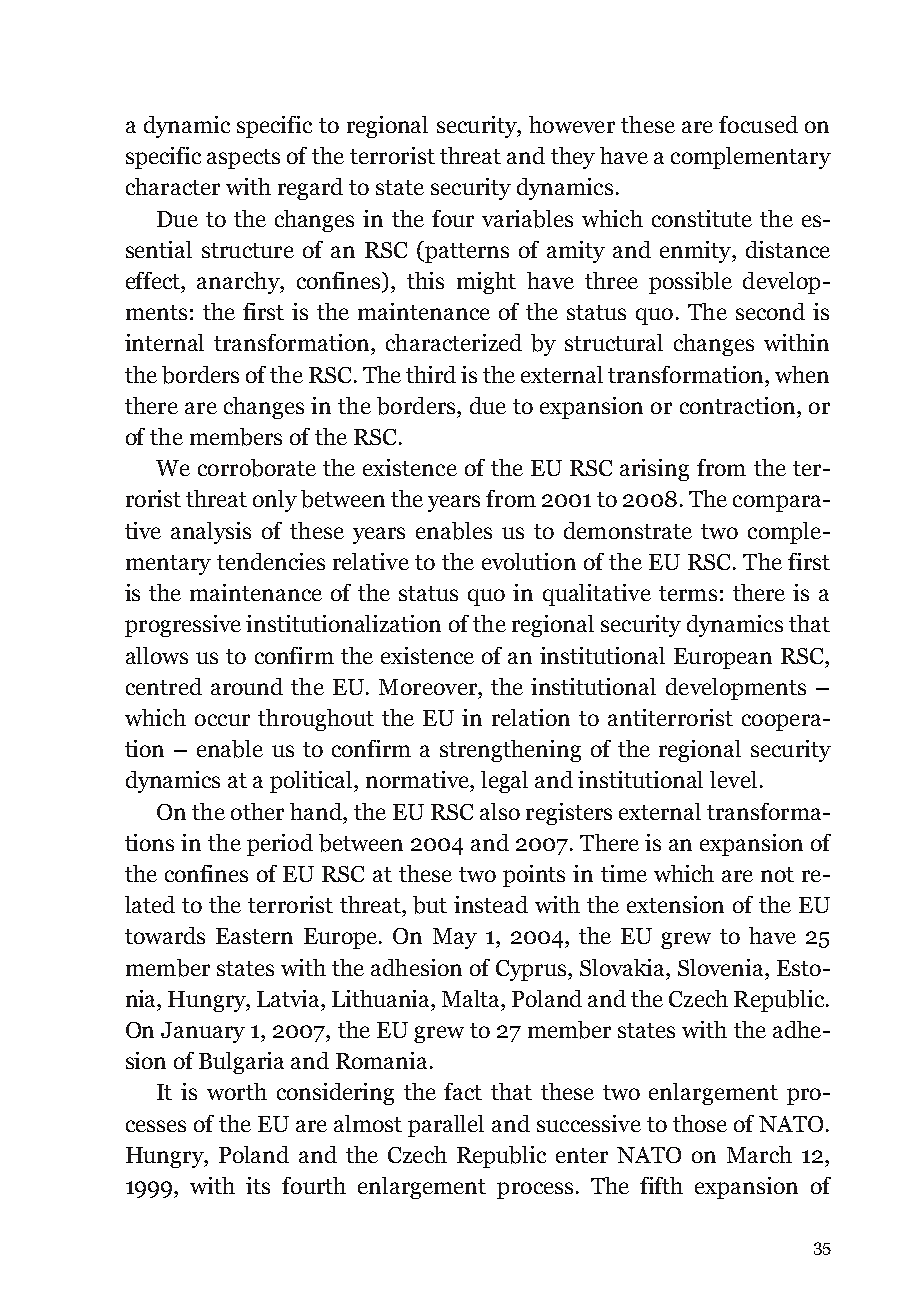 The width and height of the screenshot is (924, 1311). What do you see at coordinates (257, 811) in the screenshot?
I see `other` at bounding box center [257, 811].
